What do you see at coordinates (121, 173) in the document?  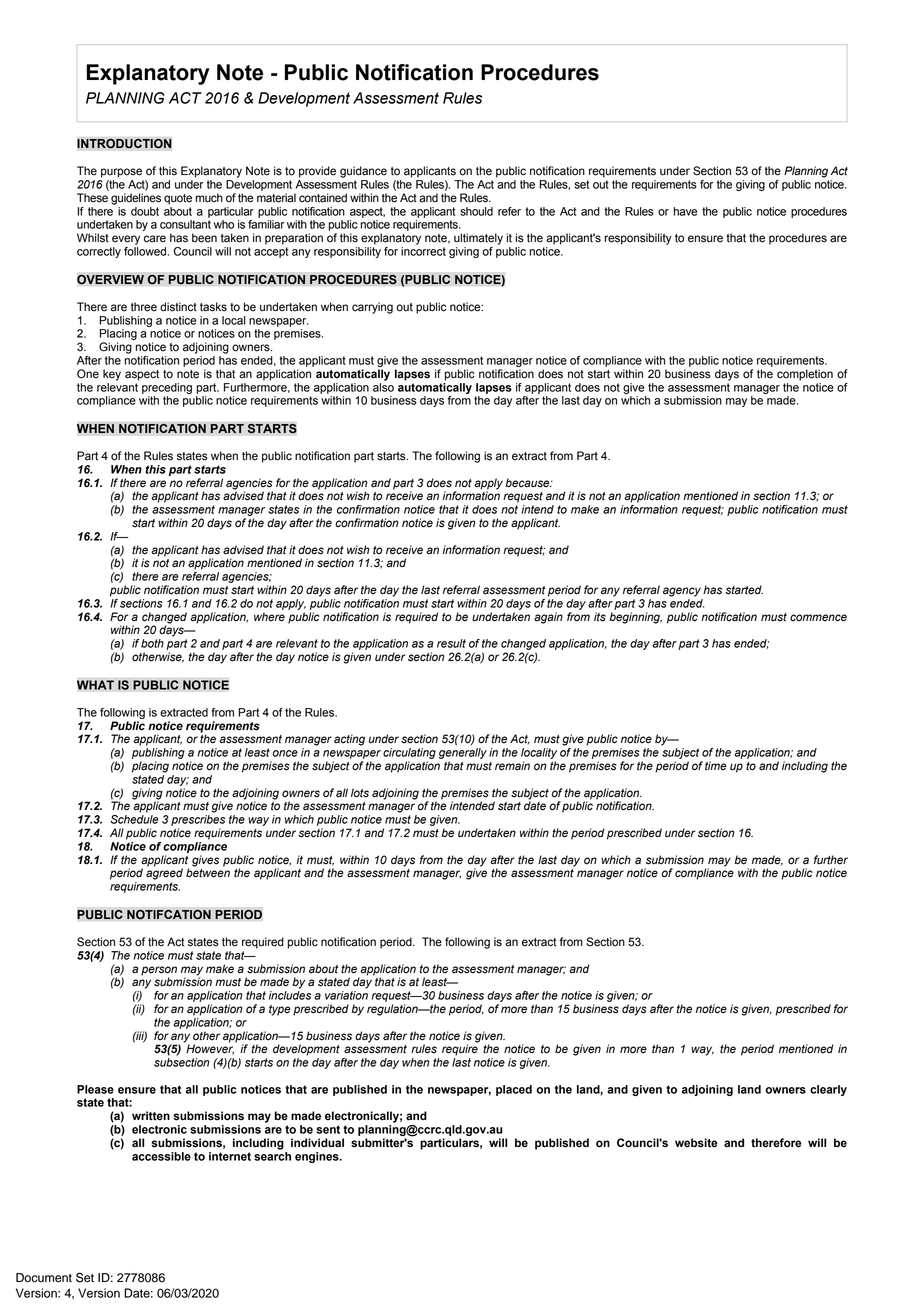 I see `purpose` at bounding box center [121, 173].
